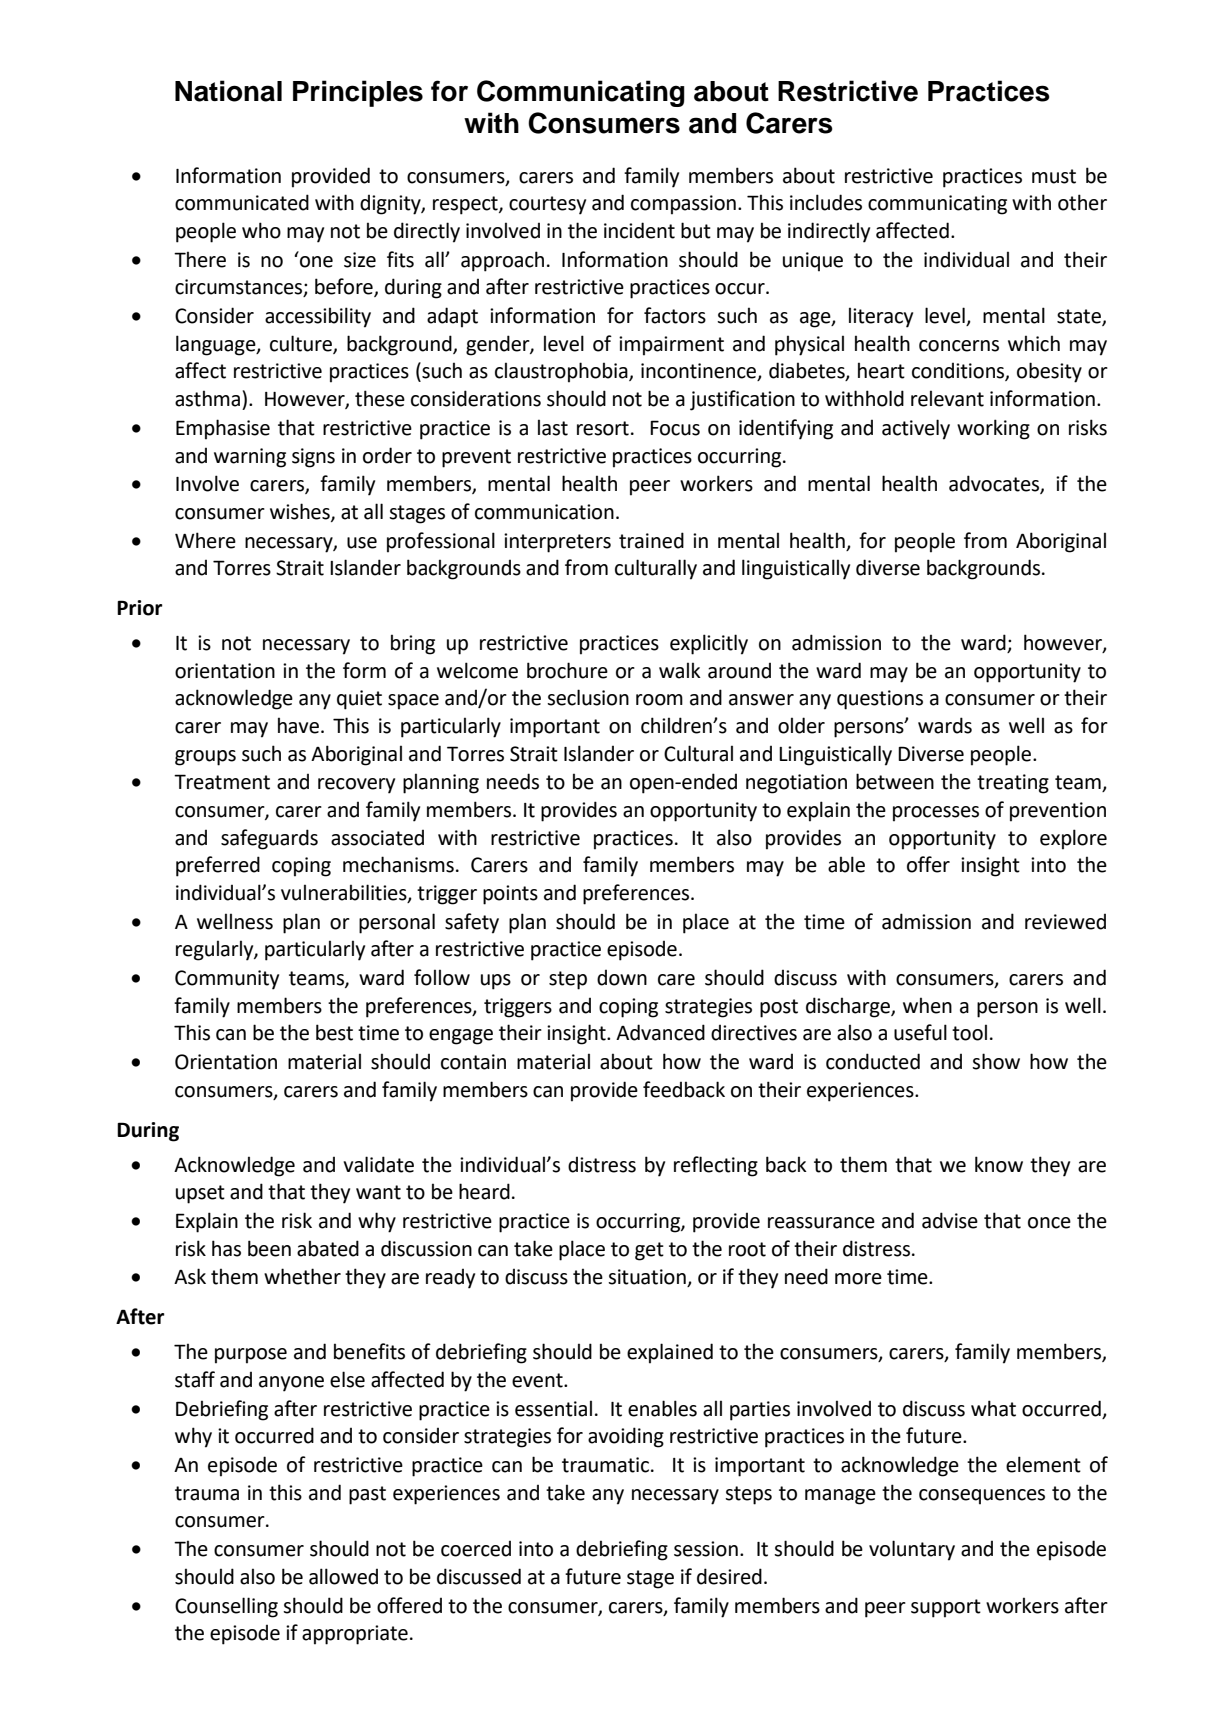  I want to click on processes, so click(936, 814).
